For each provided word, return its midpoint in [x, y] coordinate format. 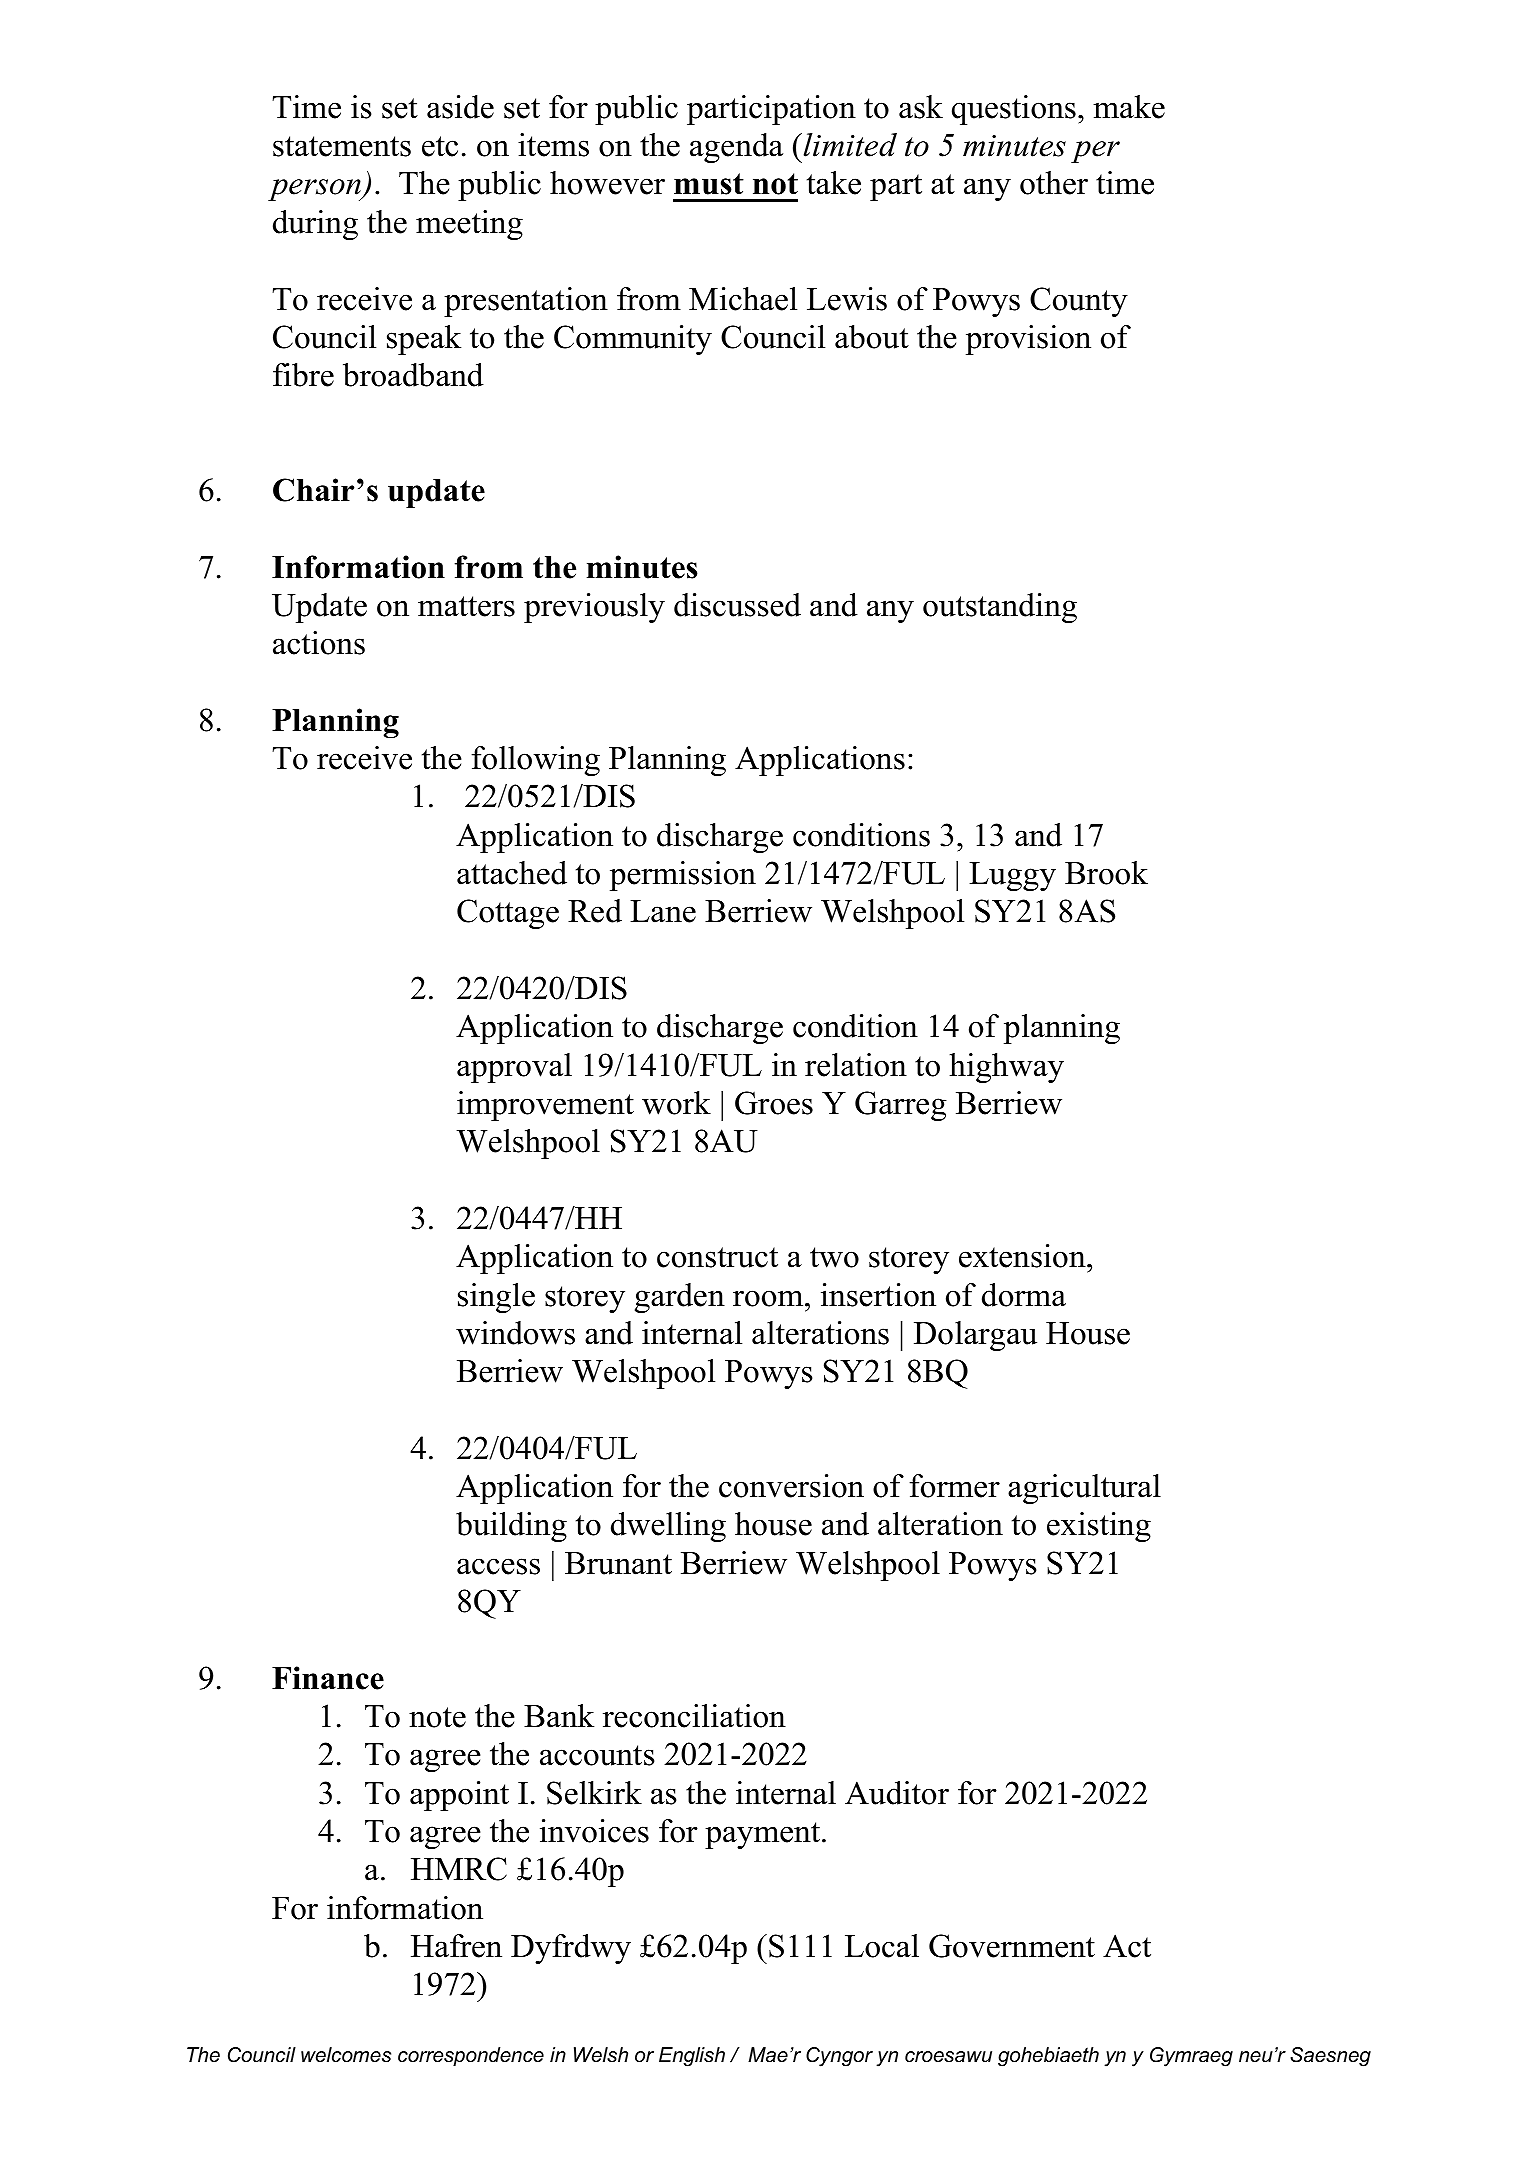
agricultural [1084, 1489]
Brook [1106, 873]
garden [680, 1298]
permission [683, 876]
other [1054, 183]
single [496, 1298]
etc [440, 146]
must [709, 184]
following [535, 761]
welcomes [346, 2055]
